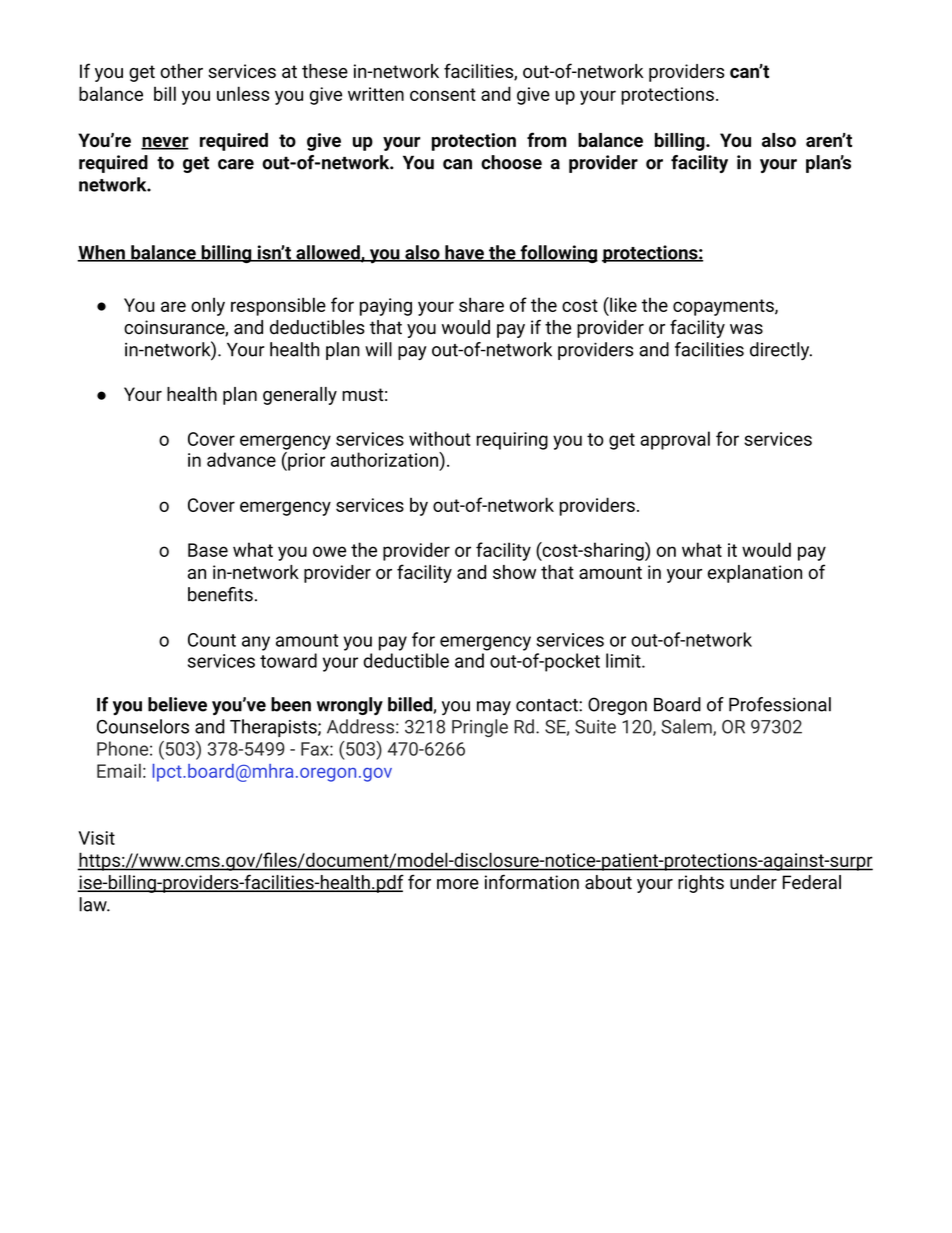  I want to click on consent, so click(443, 94).
